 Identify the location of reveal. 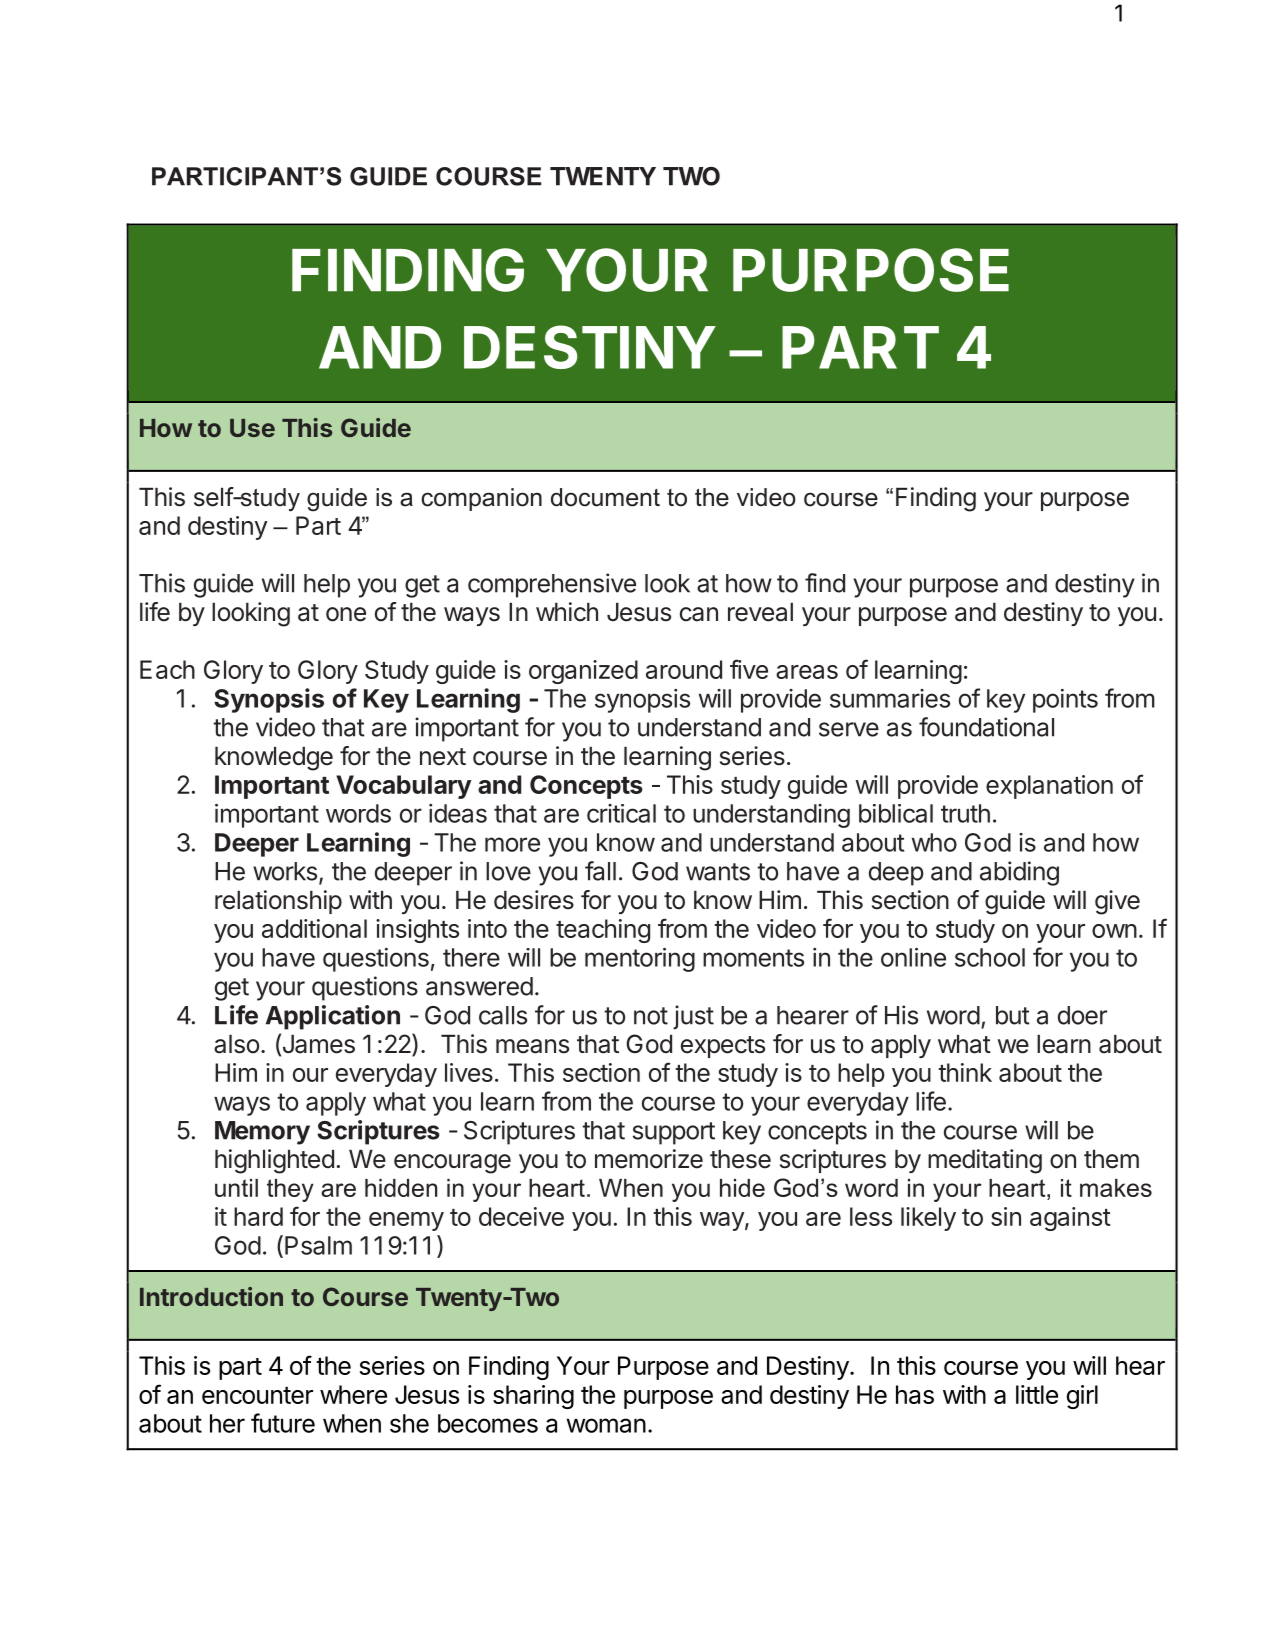
(760, 612).
